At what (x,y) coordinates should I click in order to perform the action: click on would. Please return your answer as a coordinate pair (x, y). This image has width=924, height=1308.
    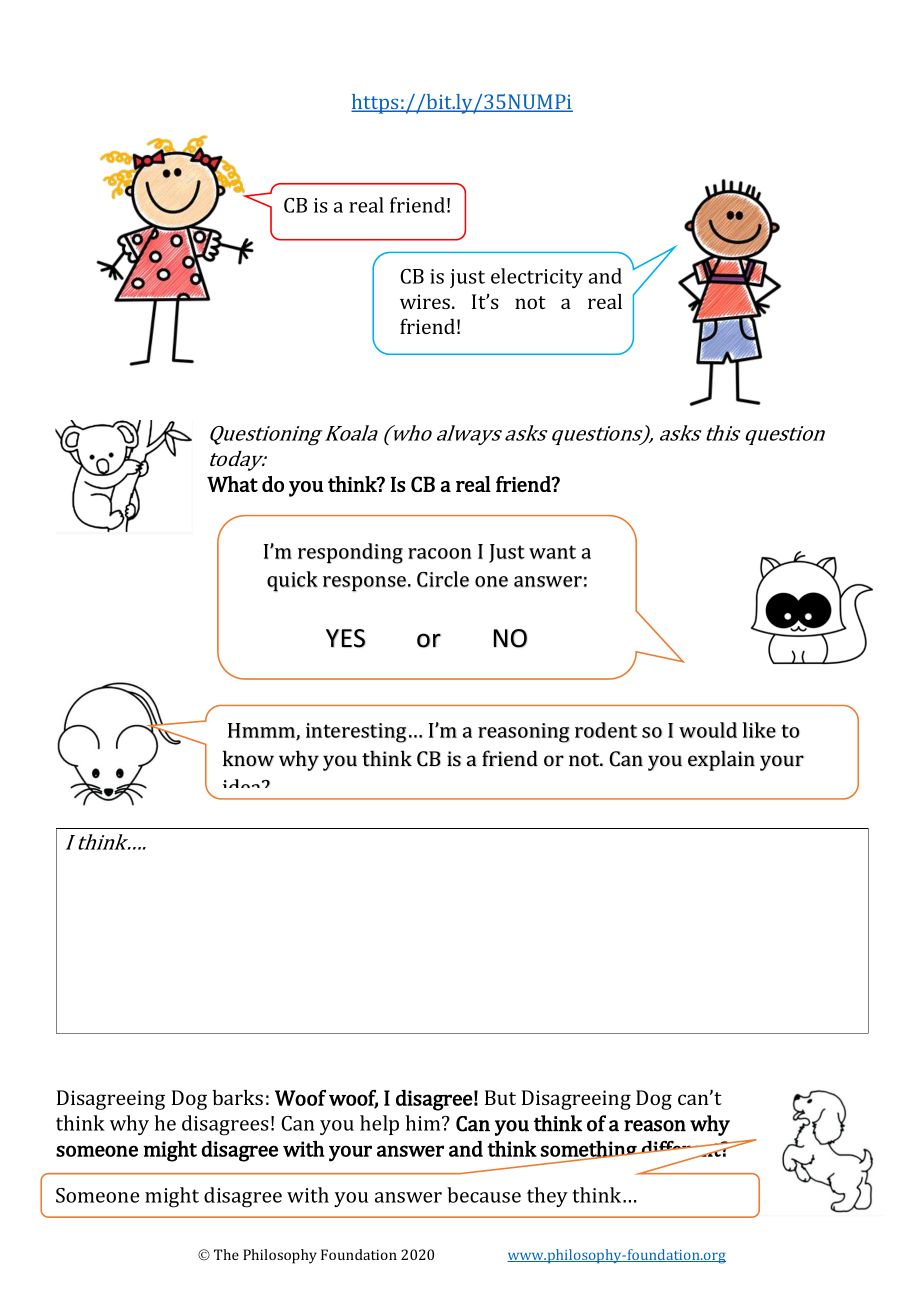
    Looking at the image, I should click on (708, 730).
